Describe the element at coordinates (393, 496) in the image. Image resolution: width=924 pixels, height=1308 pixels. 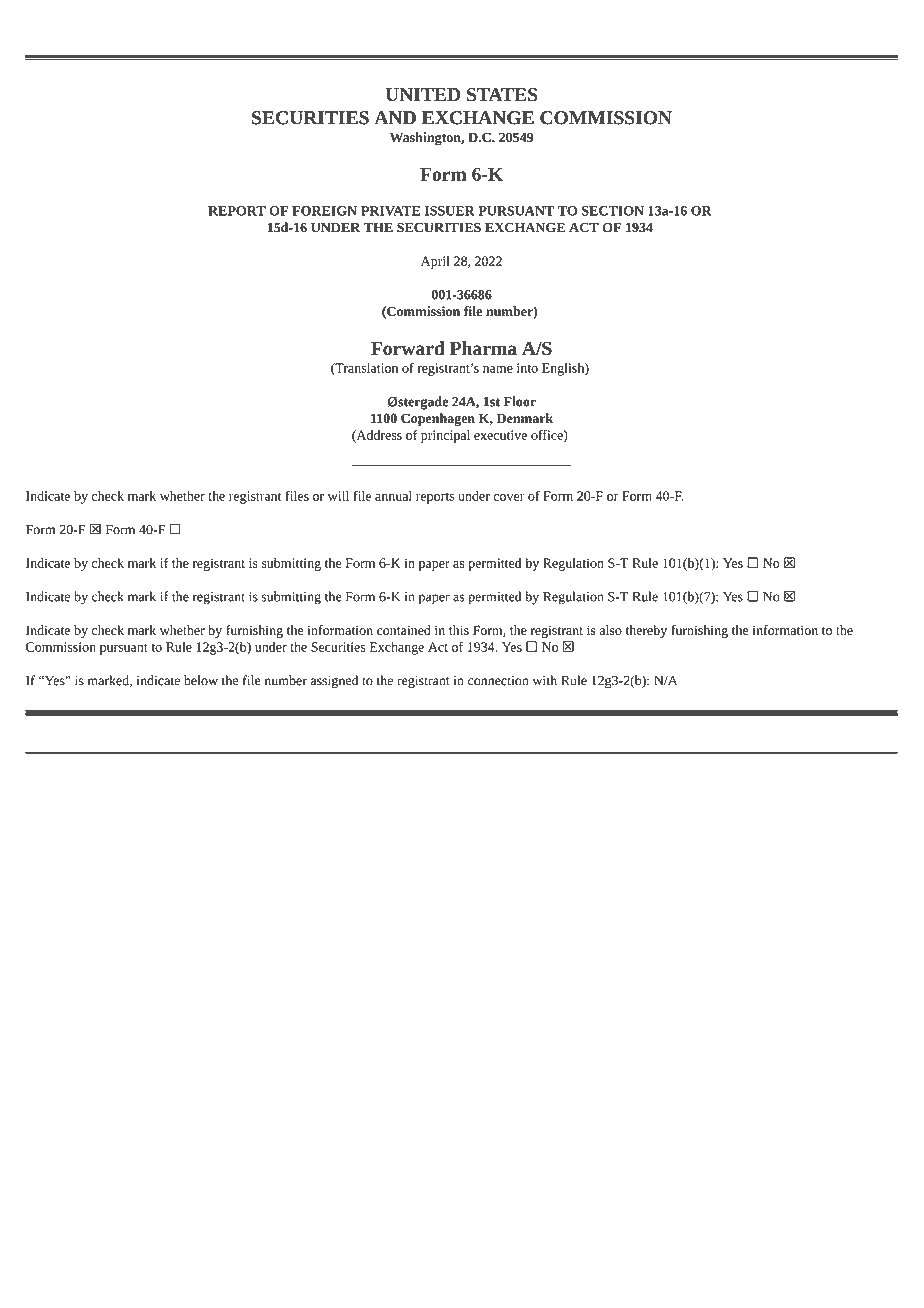
I see `annual` at that location.
